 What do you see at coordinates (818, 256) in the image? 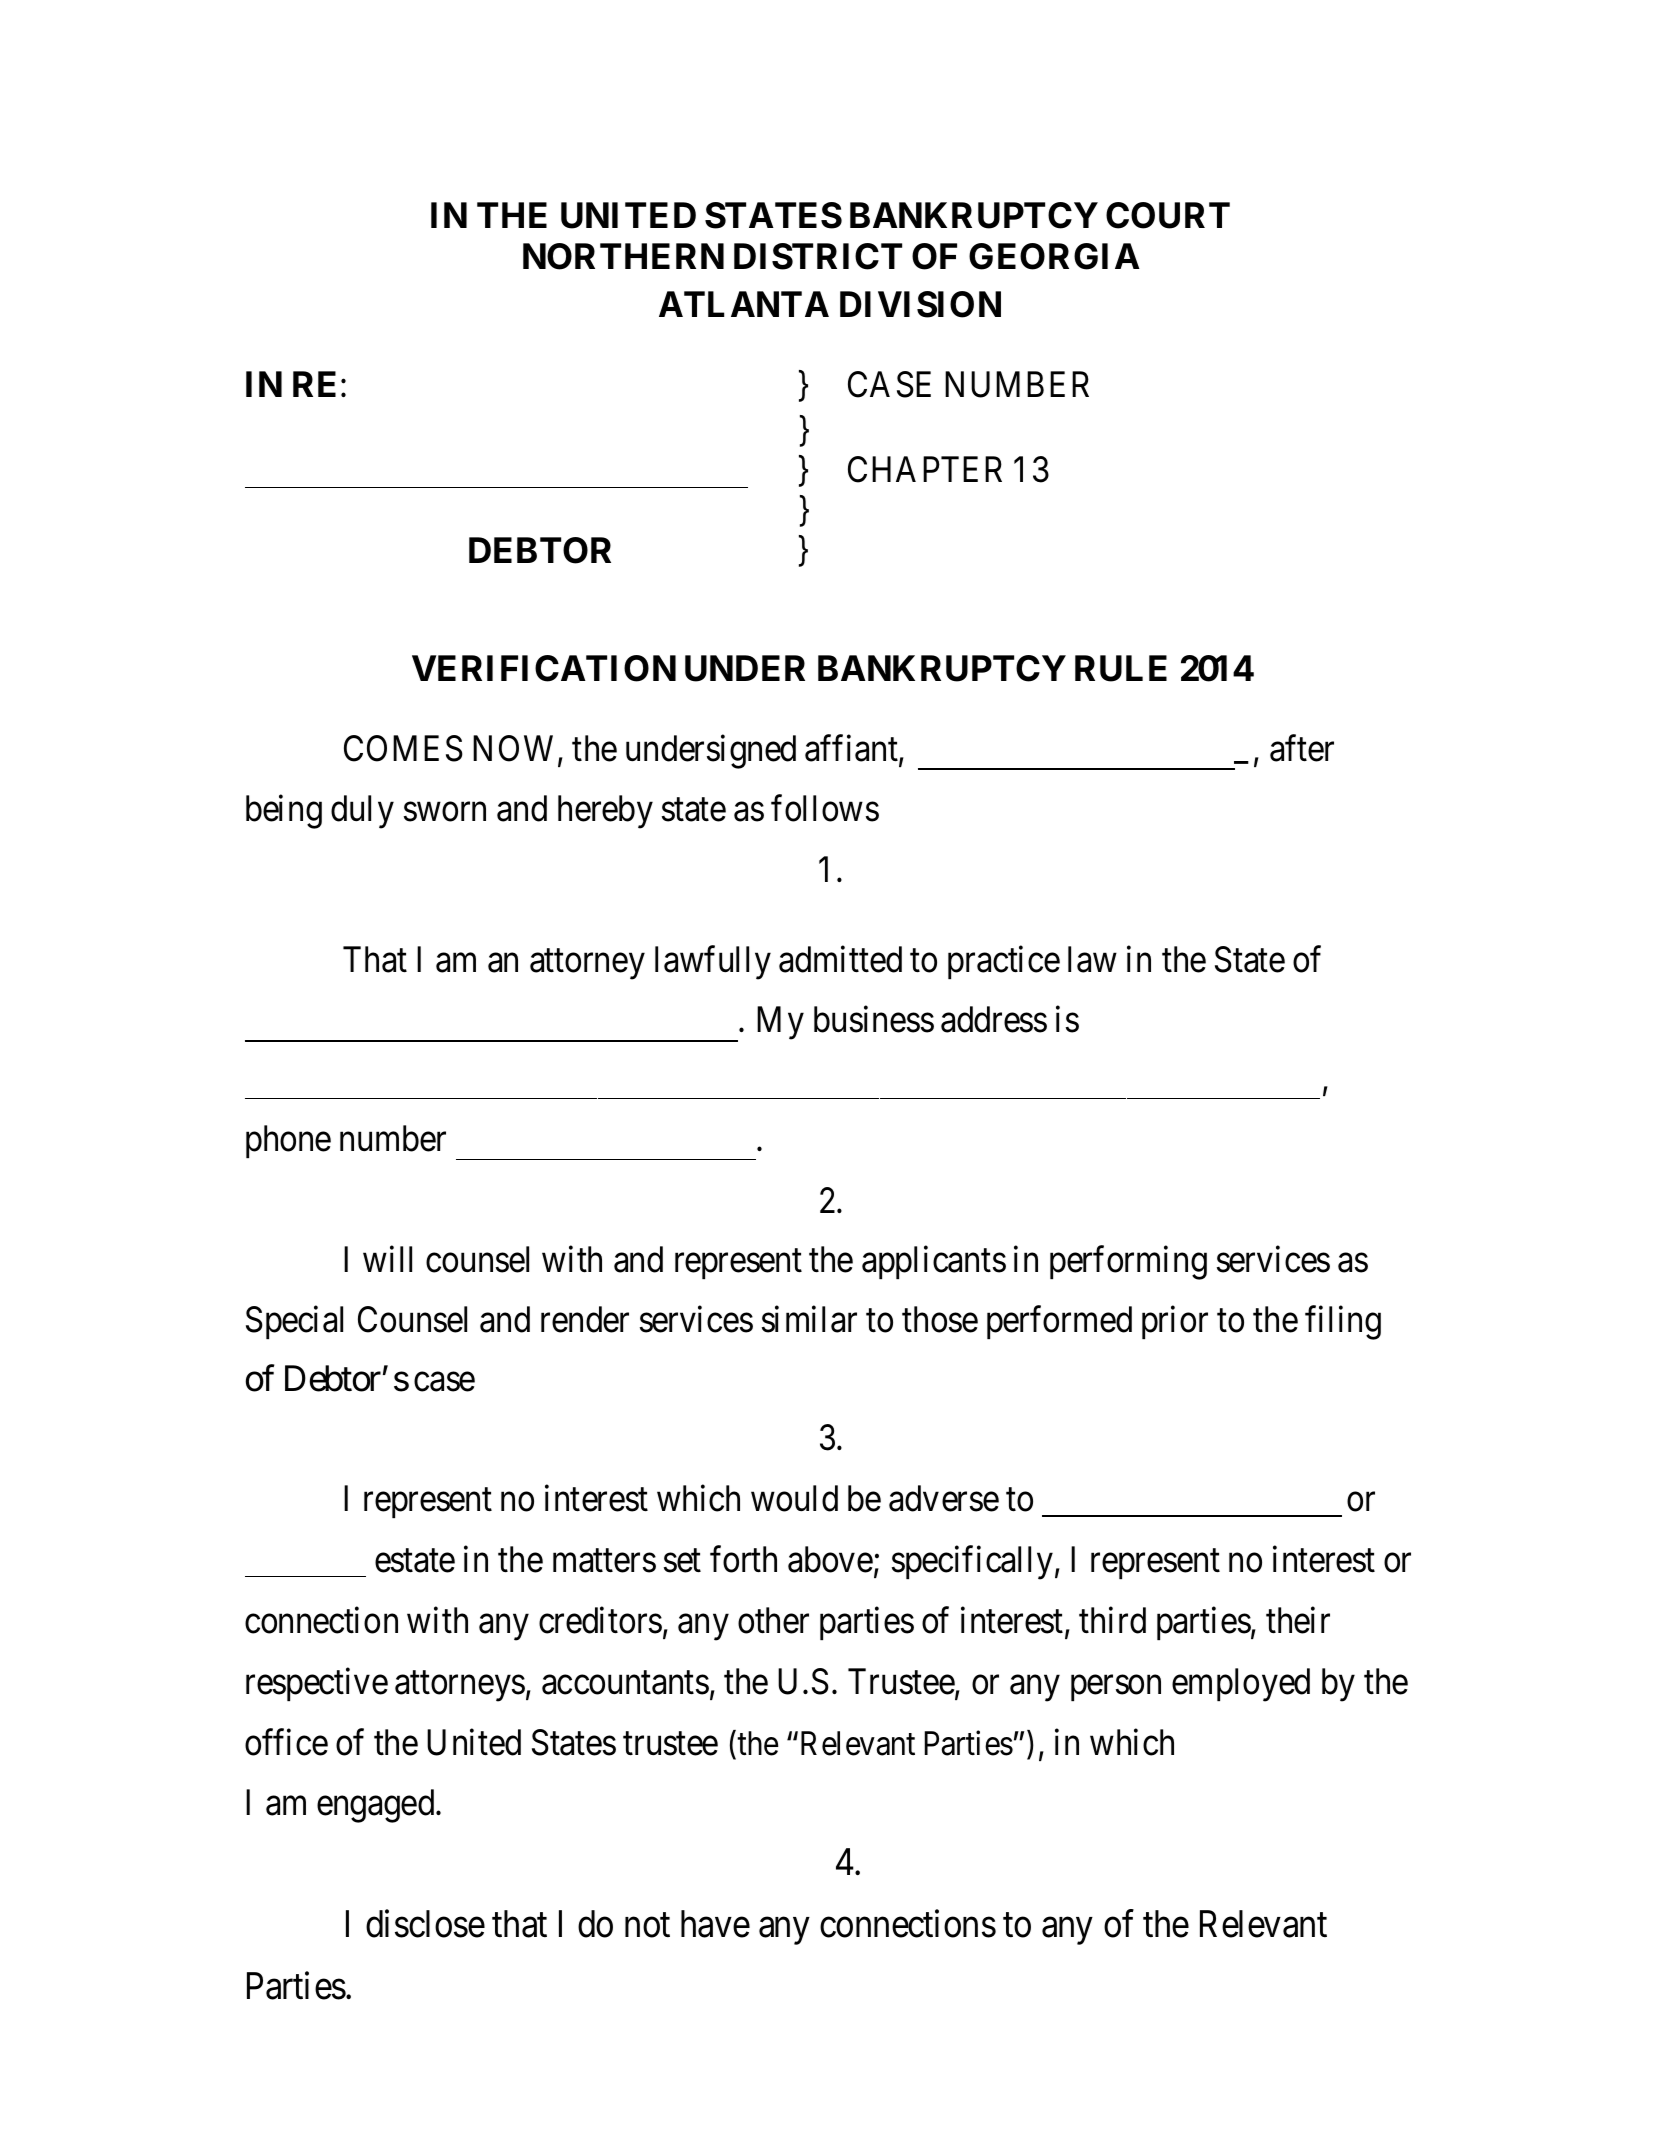
I see `DISTRICT` at bounding box center [818, 256].
